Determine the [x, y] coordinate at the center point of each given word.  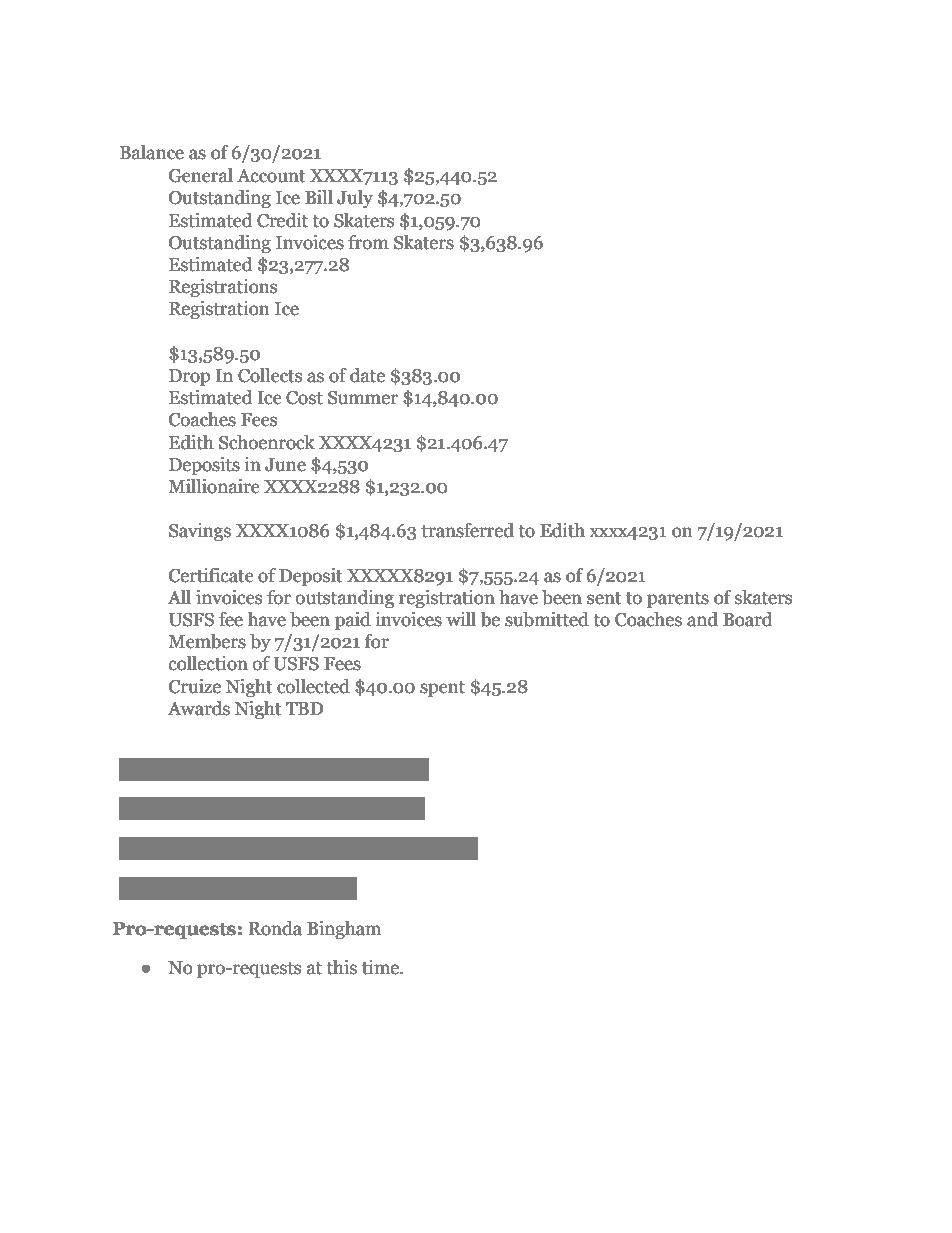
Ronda [275, 928]
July [355, 199]
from [368, 242]
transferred [467, 530]
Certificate [211, 575]
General [201, 175]
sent [604, 598]
